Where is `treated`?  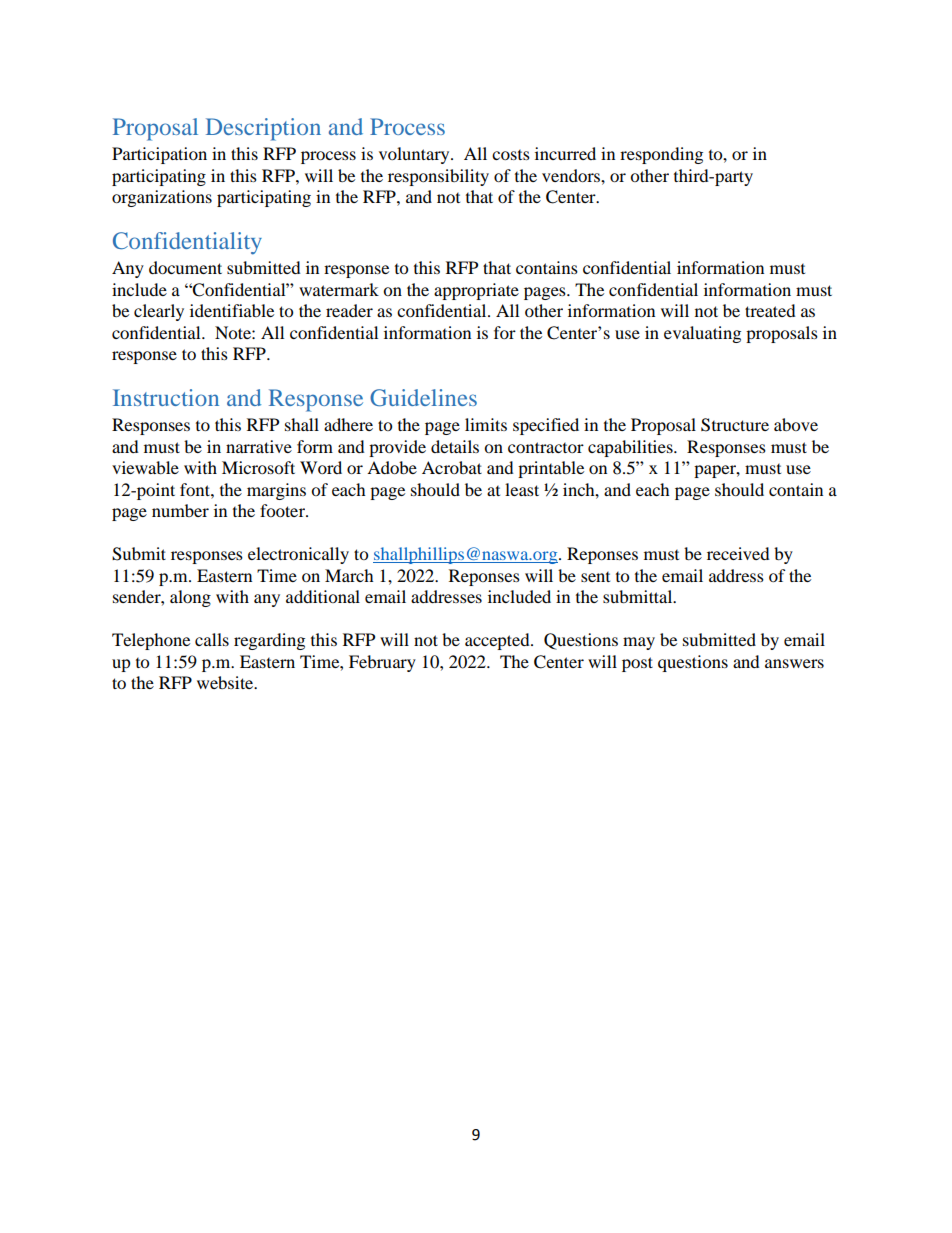 treated is located at coordinates (770, 310).
